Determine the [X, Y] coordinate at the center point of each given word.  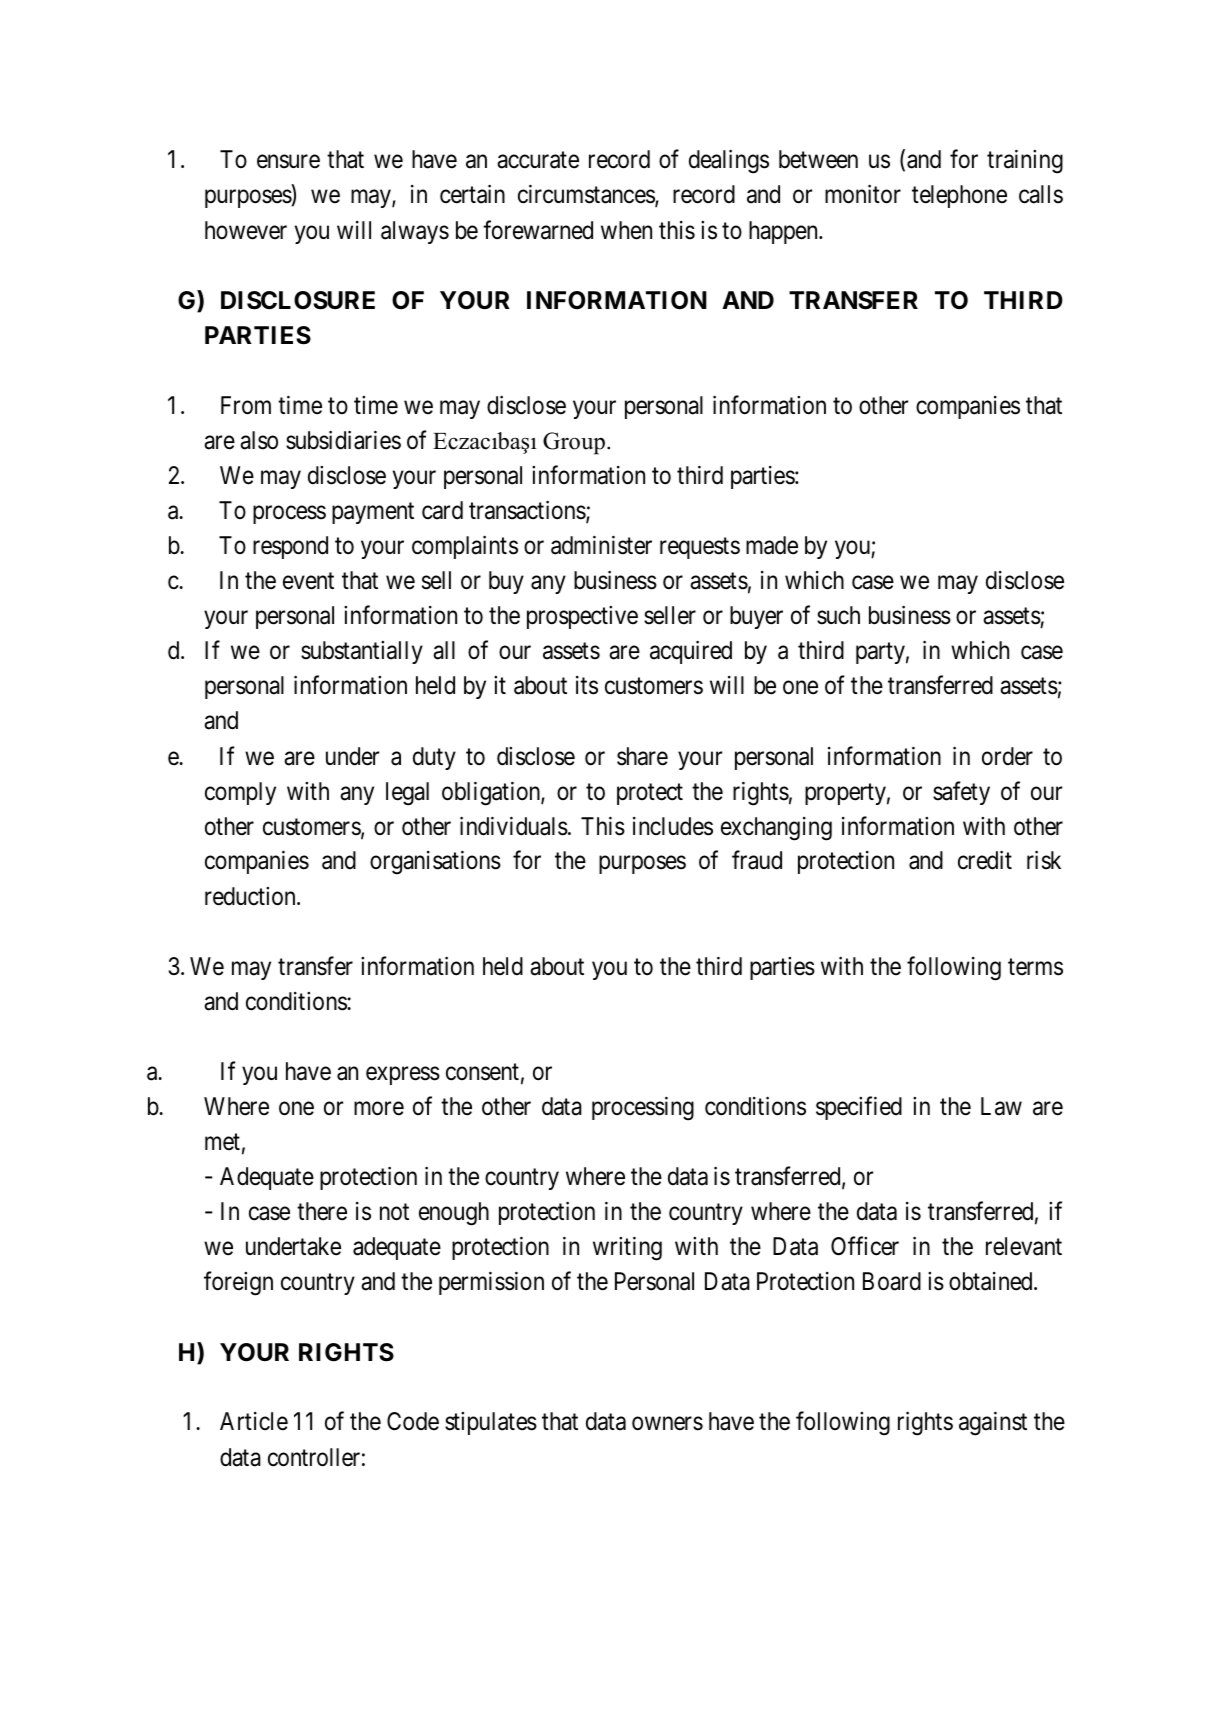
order [1007, 756]
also [259, 440]
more [379, 1109]
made [772, 545]
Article [254, 1421]
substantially [362, 652]
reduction [251, 896]
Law [1001, 1106]
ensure [288, 162]
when [626, 230]
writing [627, 1249]
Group [574, 443]
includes [673, 826]
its [587, 685]
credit [985, 860]
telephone [959, 196]
